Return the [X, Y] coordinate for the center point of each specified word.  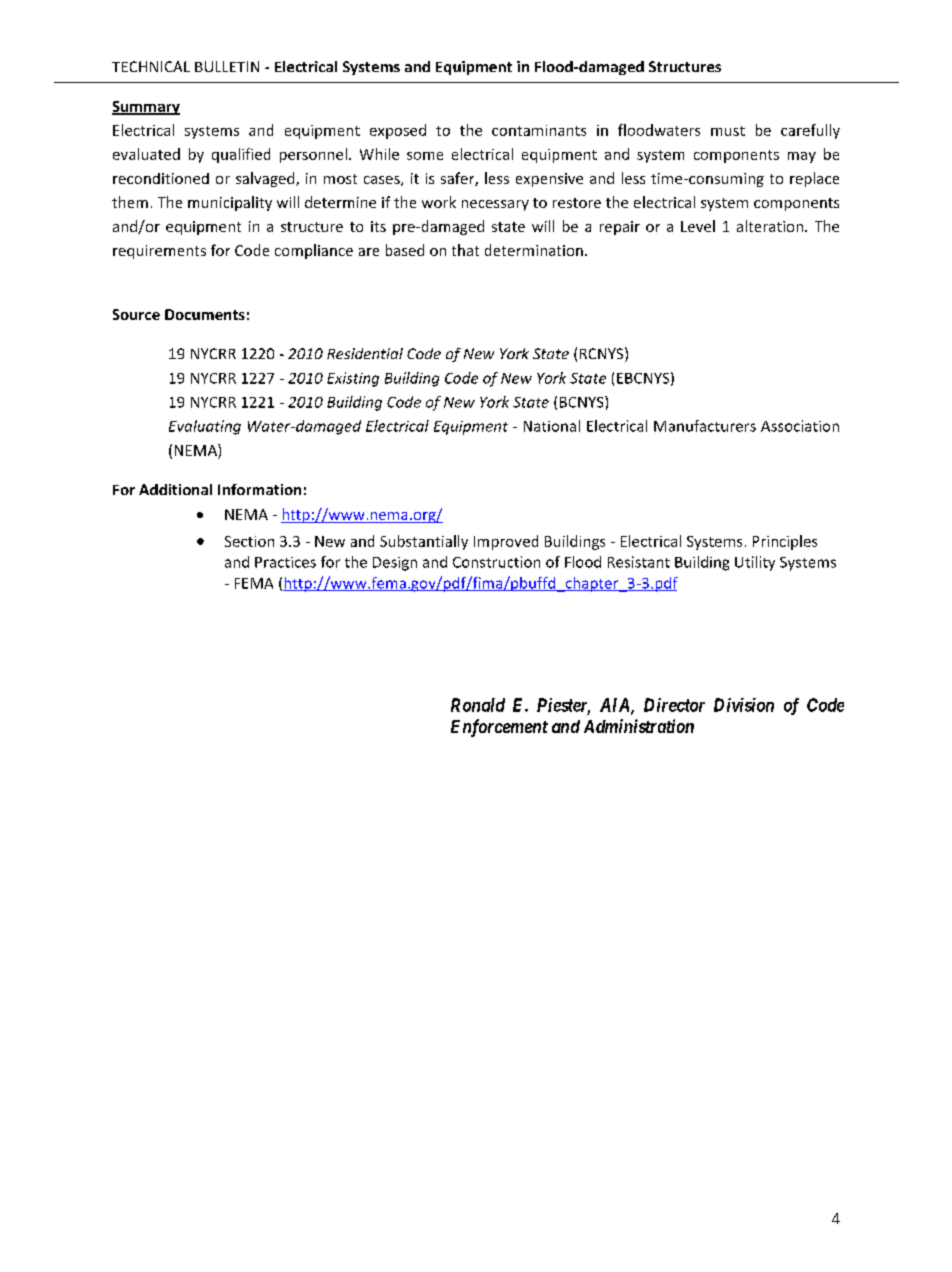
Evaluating [205, 427]
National [552, 426]
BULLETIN [227, 66]
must [728, 131]
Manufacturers [705, 426]
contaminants [539, 130]
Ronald [478, 705]
